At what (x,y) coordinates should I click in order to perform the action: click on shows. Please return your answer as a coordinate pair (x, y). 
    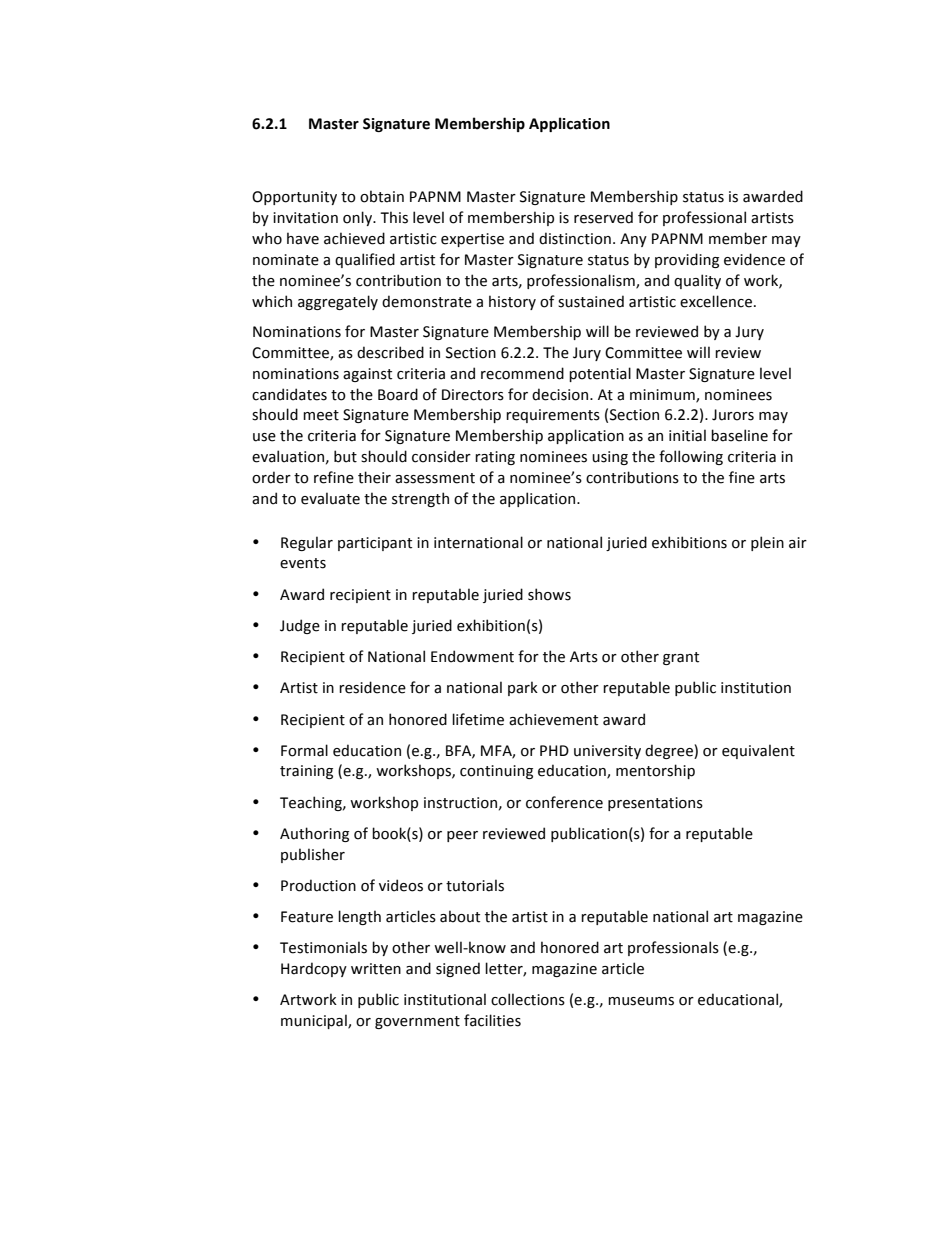
    Looking at the image, I should click on (549, 594).
